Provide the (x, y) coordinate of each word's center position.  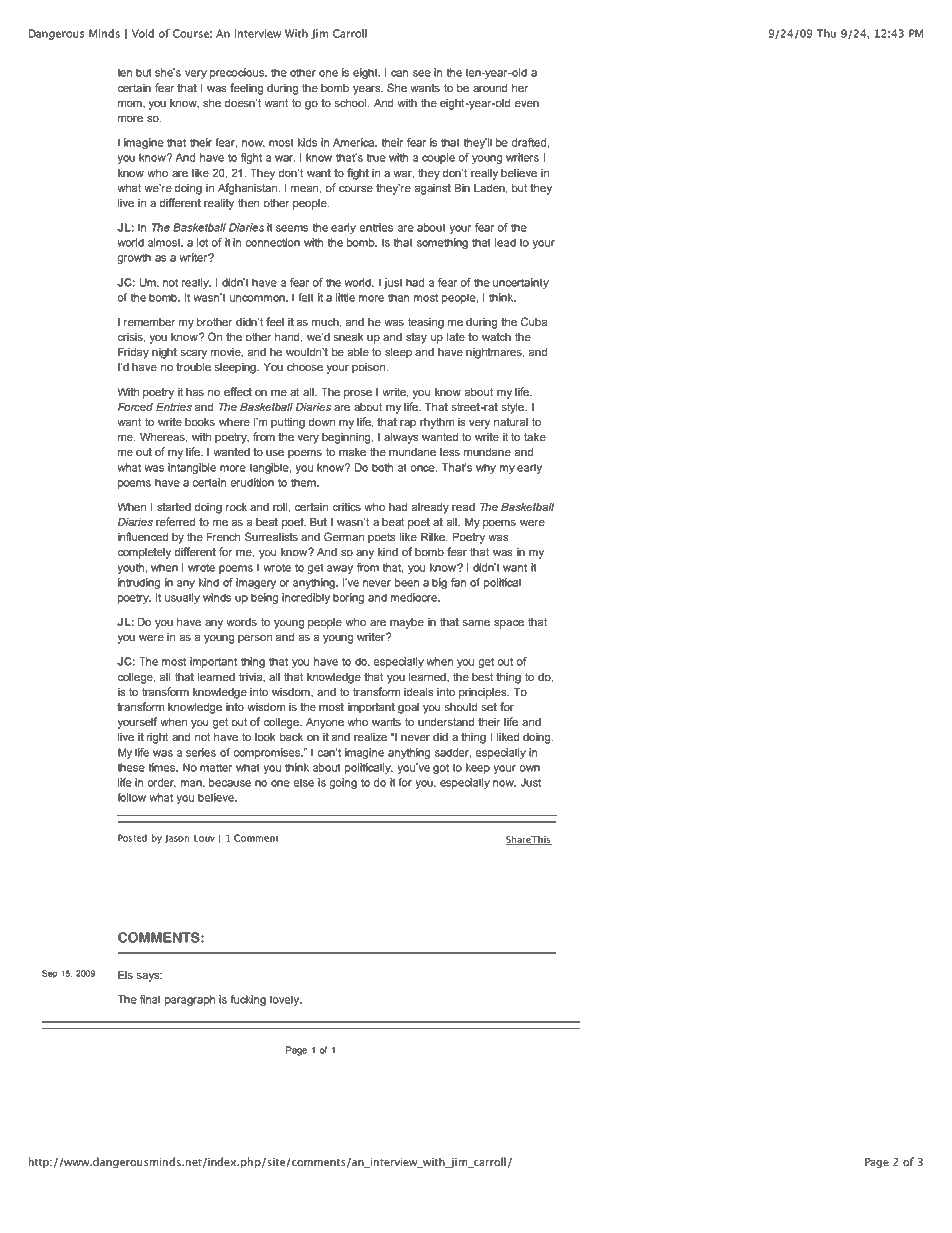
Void (142, 33)
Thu (826, 33)
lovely (286, 1000)
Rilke (434, 537)
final (150, 999)
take (535, 437)
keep (478, 768)
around (490, 88)
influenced (143, 536)
